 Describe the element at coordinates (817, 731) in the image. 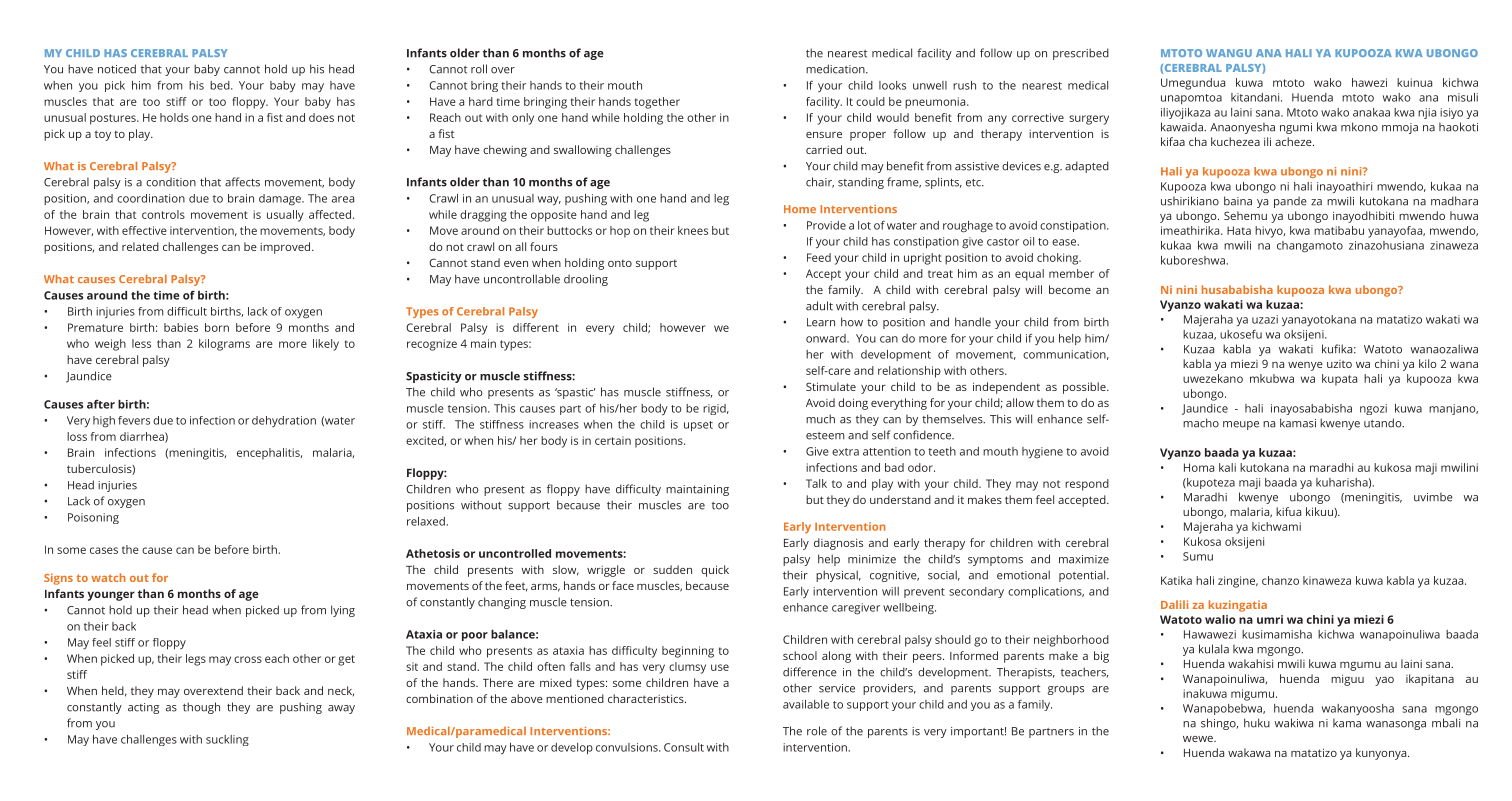

I see `role` at that location.
